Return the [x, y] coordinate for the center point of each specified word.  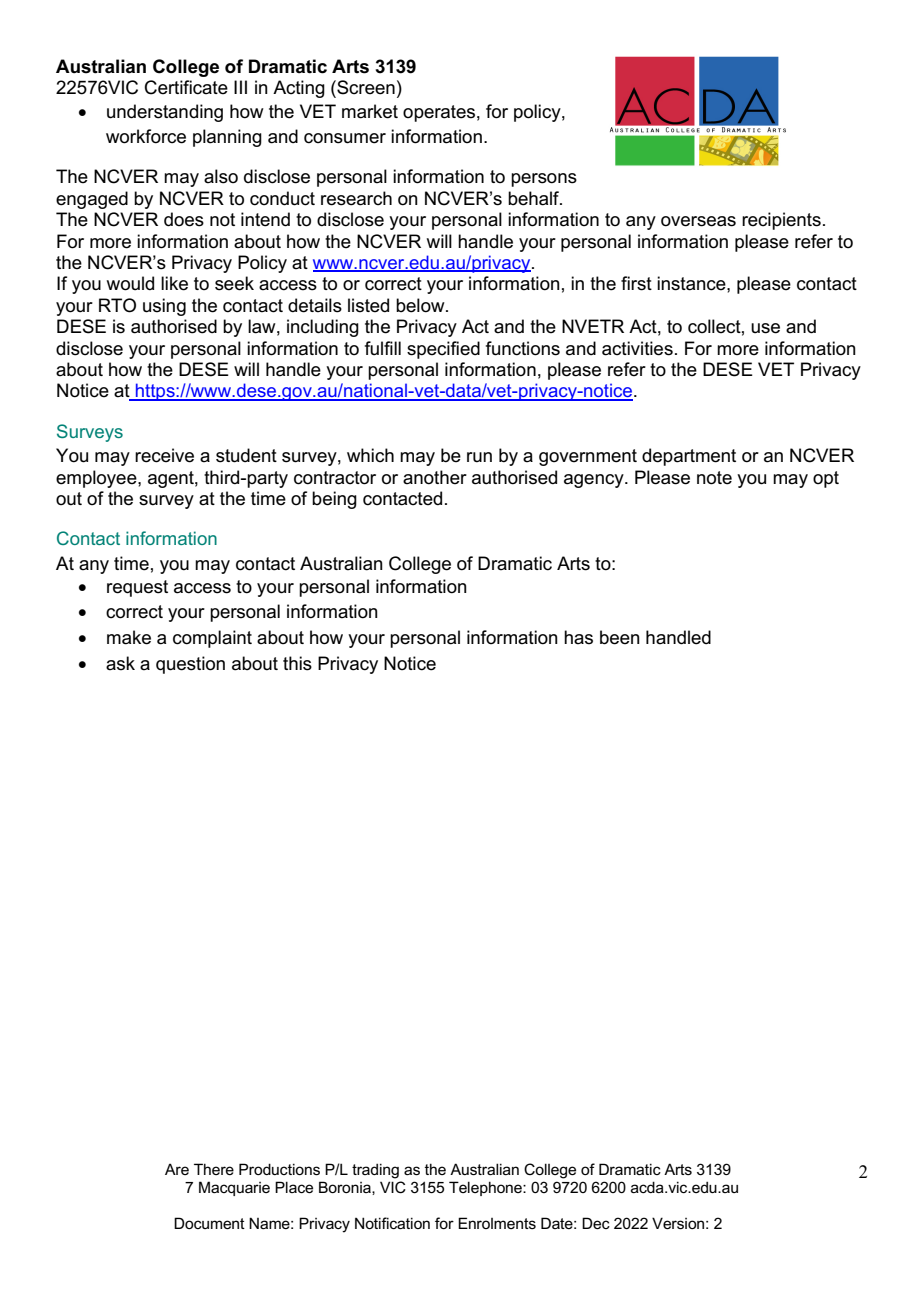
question [190, 665]
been [620, 637]
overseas [698, 221]
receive [164, 455]
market [370, 111]
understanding [165, 113]
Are [177, 1169]
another [435, 477]
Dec [596, 1223]
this [297, 663]
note [714, 478]
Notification [392, 1223]
